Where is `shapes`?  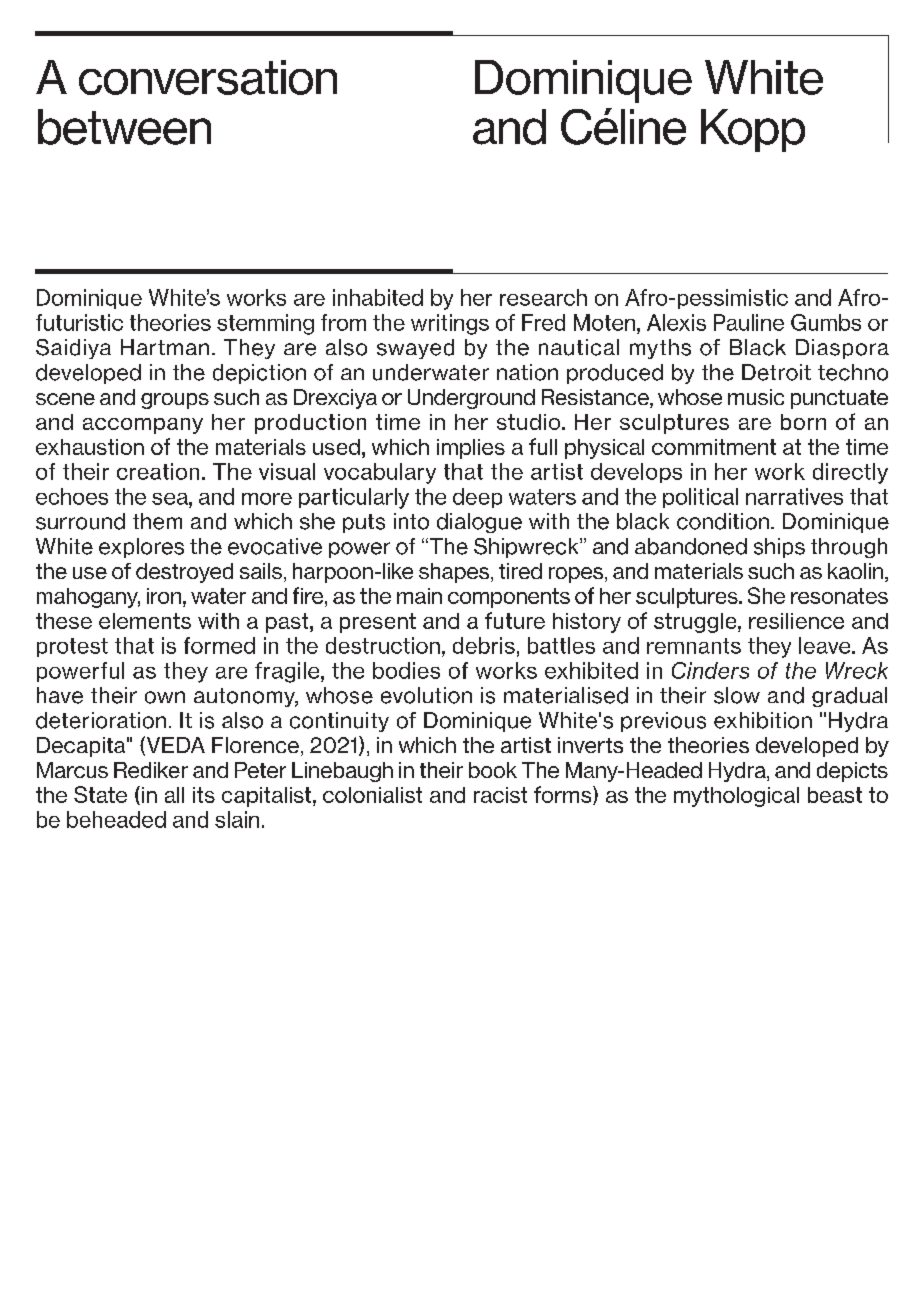 shapes is located at coordinates (455, 573).
